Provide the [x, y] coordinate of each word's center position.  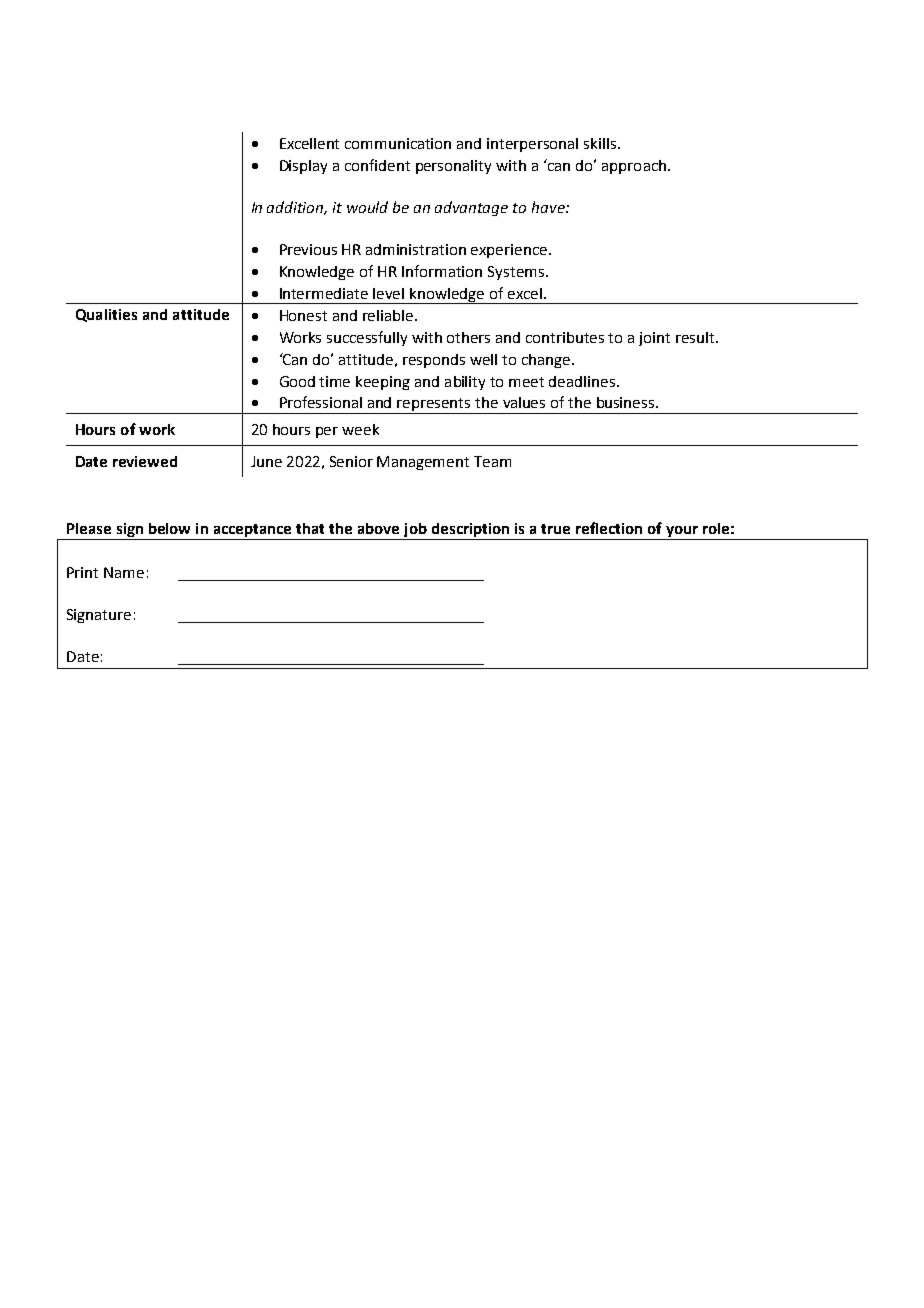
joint [654, 339]
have [549, 207]
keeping [383, 383]
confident [377, 165]
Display [303, 167]
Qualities [106, 315]
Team [492, 461]
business [627, 402]
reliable [389, 315]
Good [297, 381]
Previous [308, 249]
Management [423, 463]
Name [124, 572]
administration [416, 249]
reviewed [145, 461]
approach [634, 167]
